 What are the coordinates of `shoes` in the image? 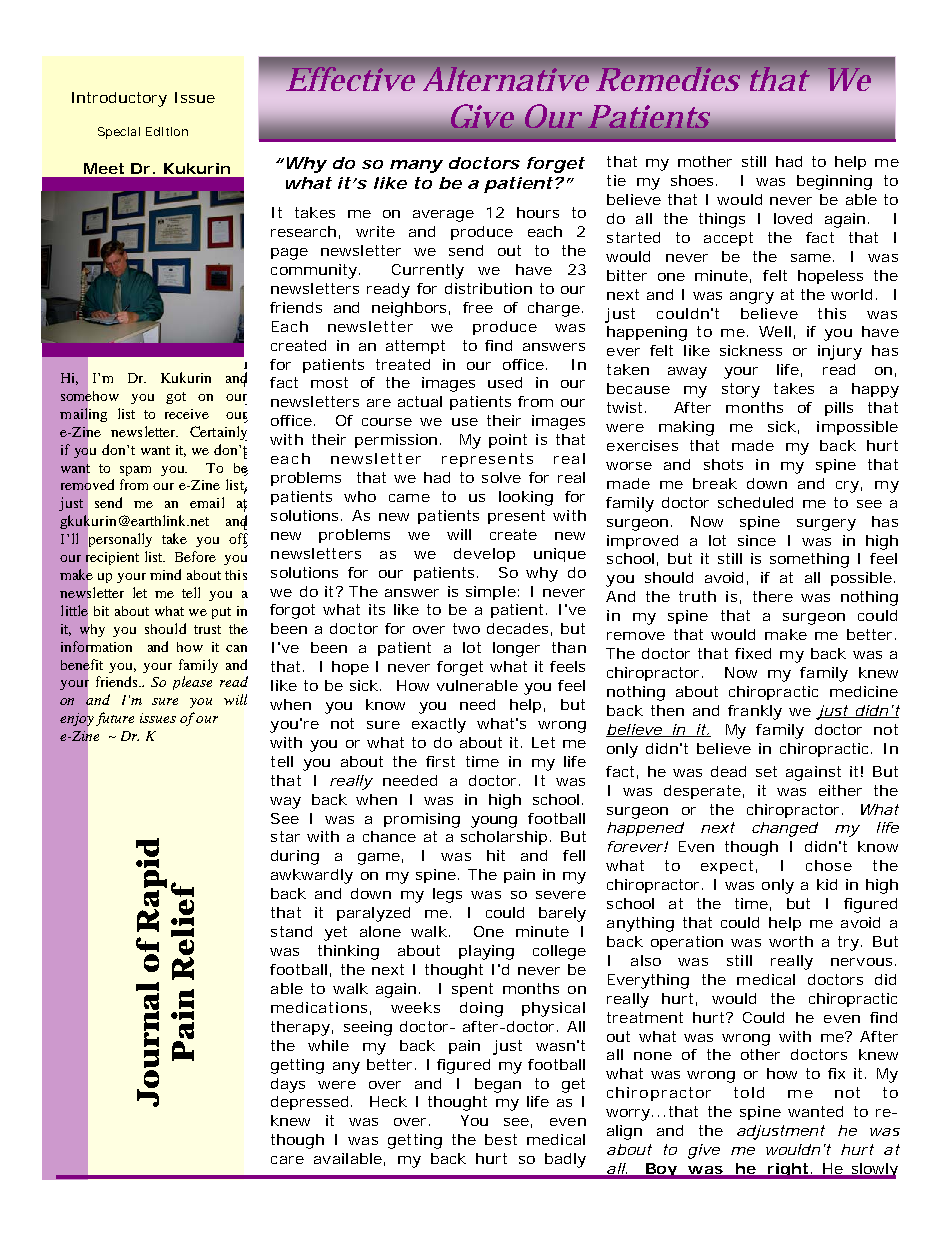 It's located at (692, 180).
